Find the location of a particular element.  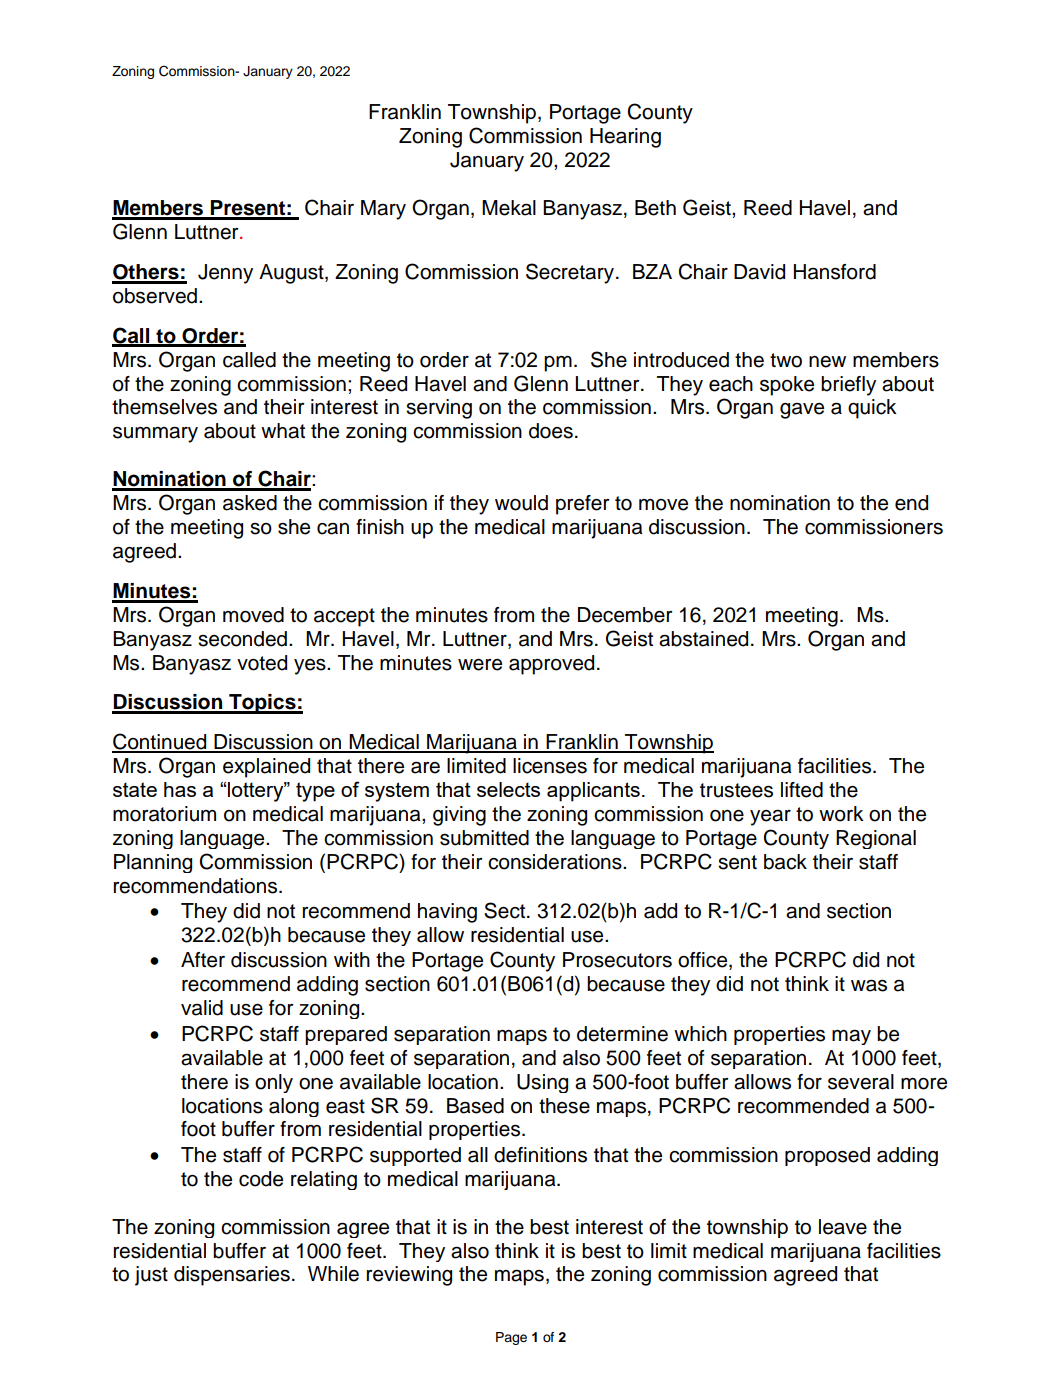

licenses is located at coordinates (550, 766).
